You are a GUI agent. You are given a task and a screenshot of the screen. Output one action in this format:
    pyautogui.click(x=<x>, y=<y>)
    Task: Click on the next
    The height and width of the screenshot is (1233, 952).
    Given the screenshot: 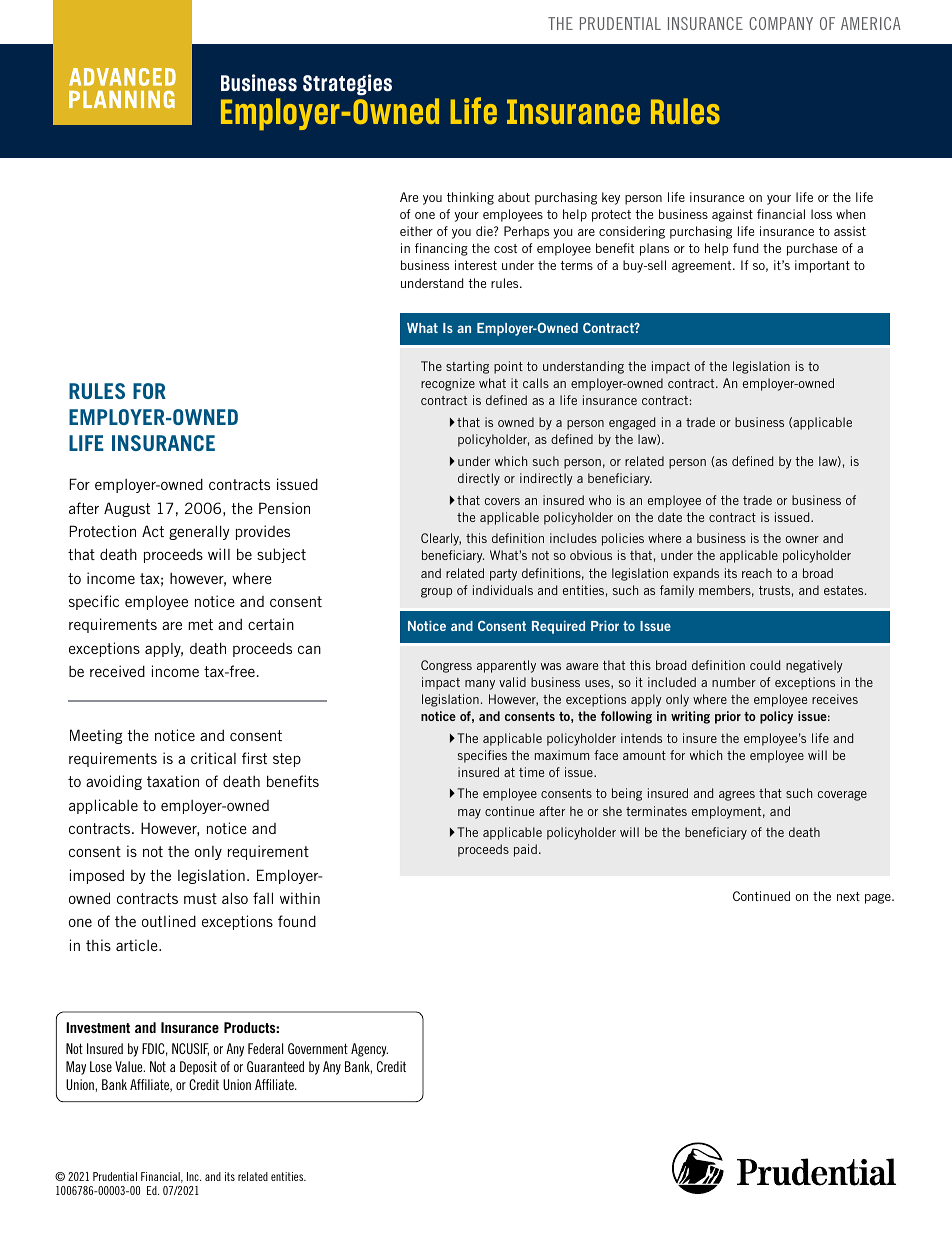 What is the action you would take?
    pyautogui.click(x=848, y=896)
